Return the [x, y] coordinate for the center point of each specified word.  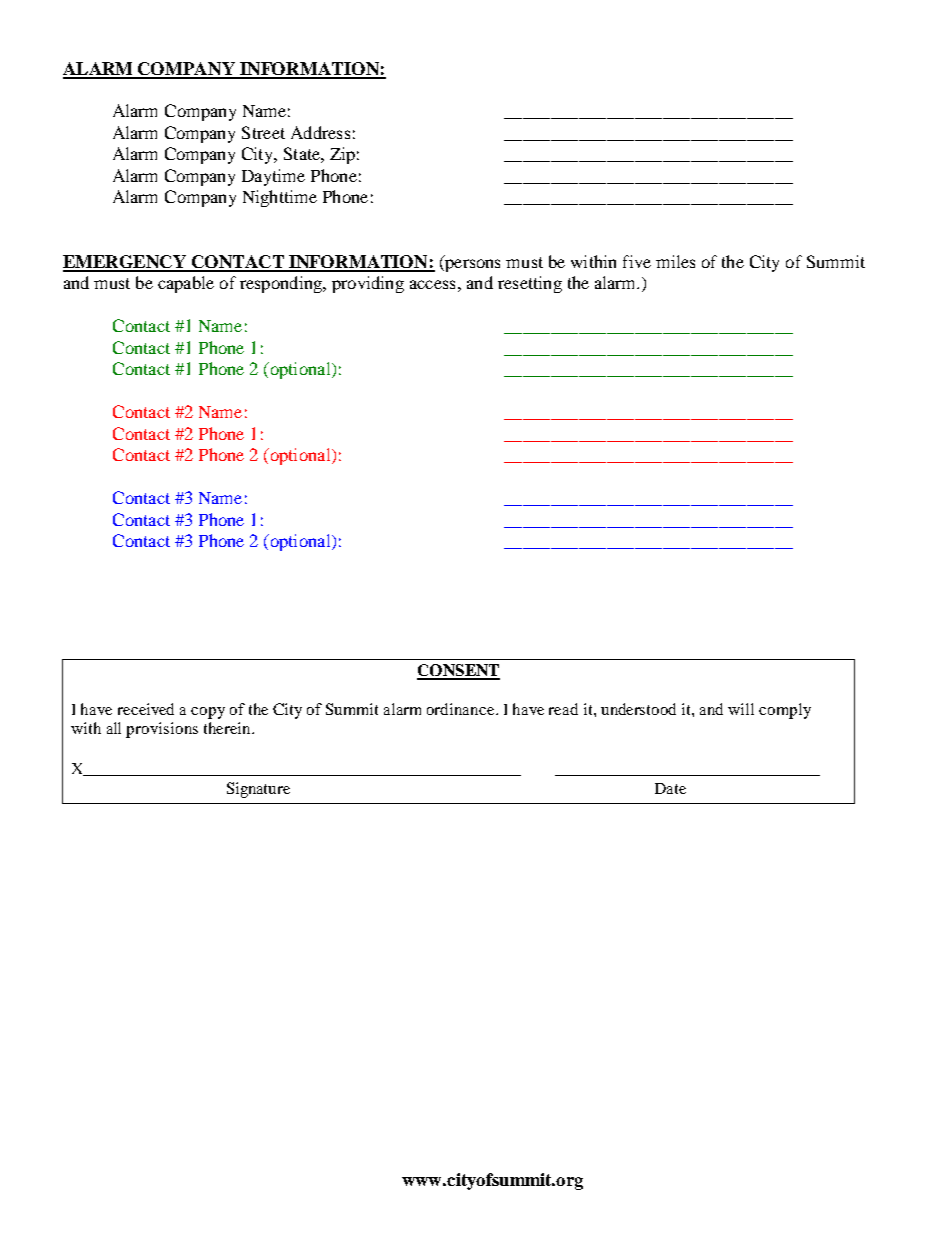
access [432, 284]
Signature [258, 790]
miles [675, 261]
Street [263, 132]
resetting [530, 284]
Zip [342, 155]
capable [186, 284]
